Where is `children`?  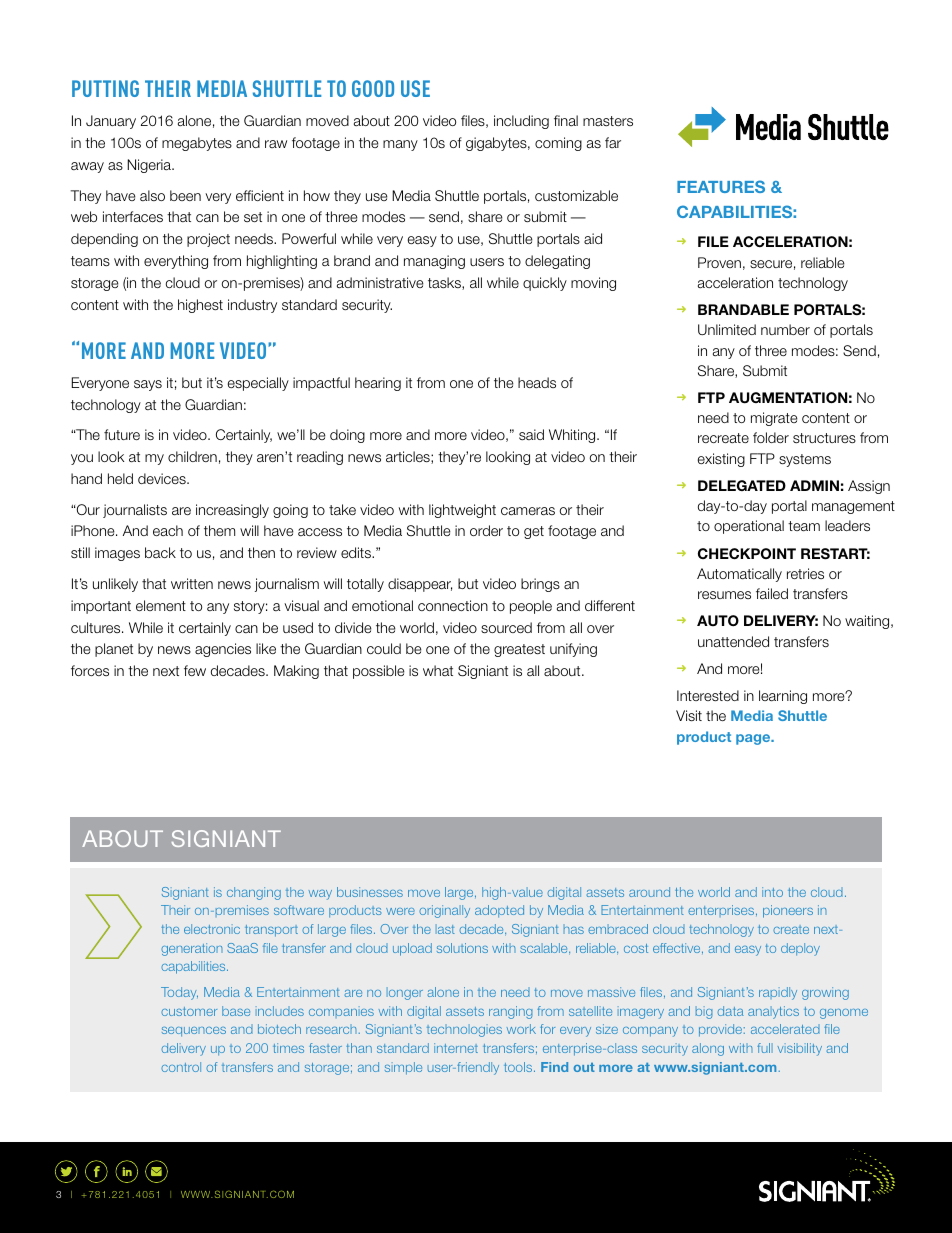
children is located at coordinates (192, 456).
